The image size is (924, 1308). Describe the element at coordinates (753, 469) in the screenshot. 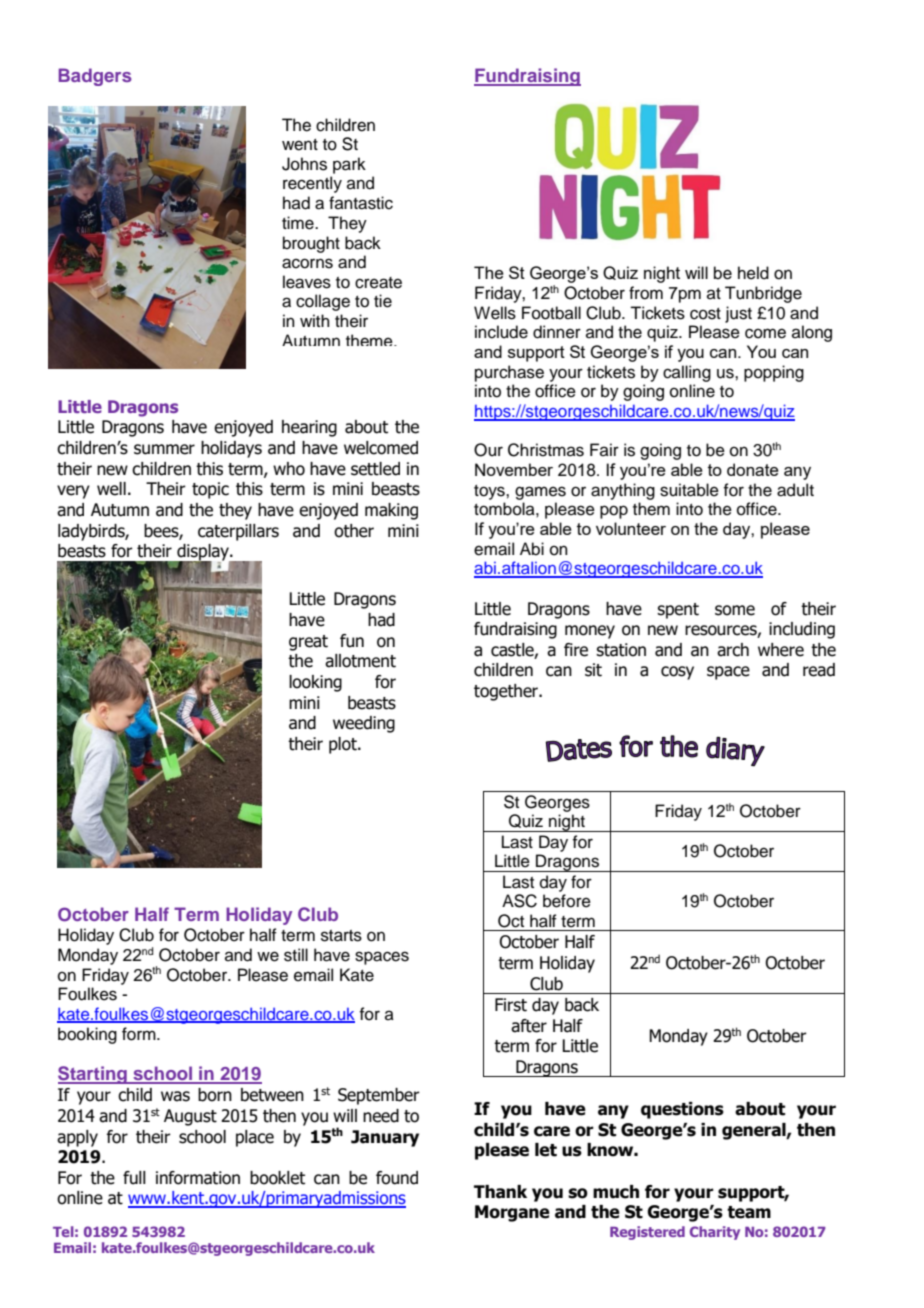

I see `donate` at that location.
